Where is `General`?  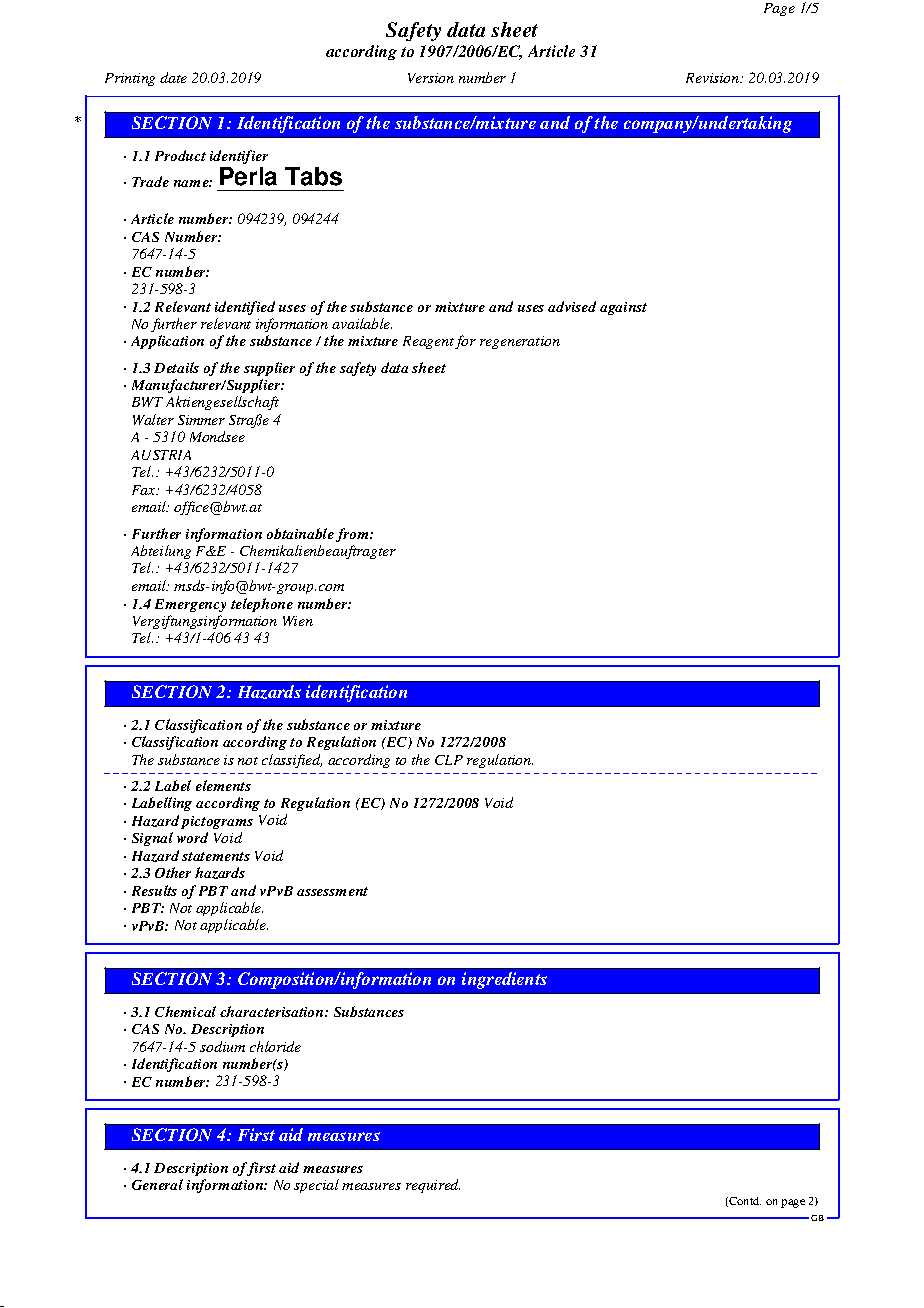 General is located at coordinates (157, 1184).
